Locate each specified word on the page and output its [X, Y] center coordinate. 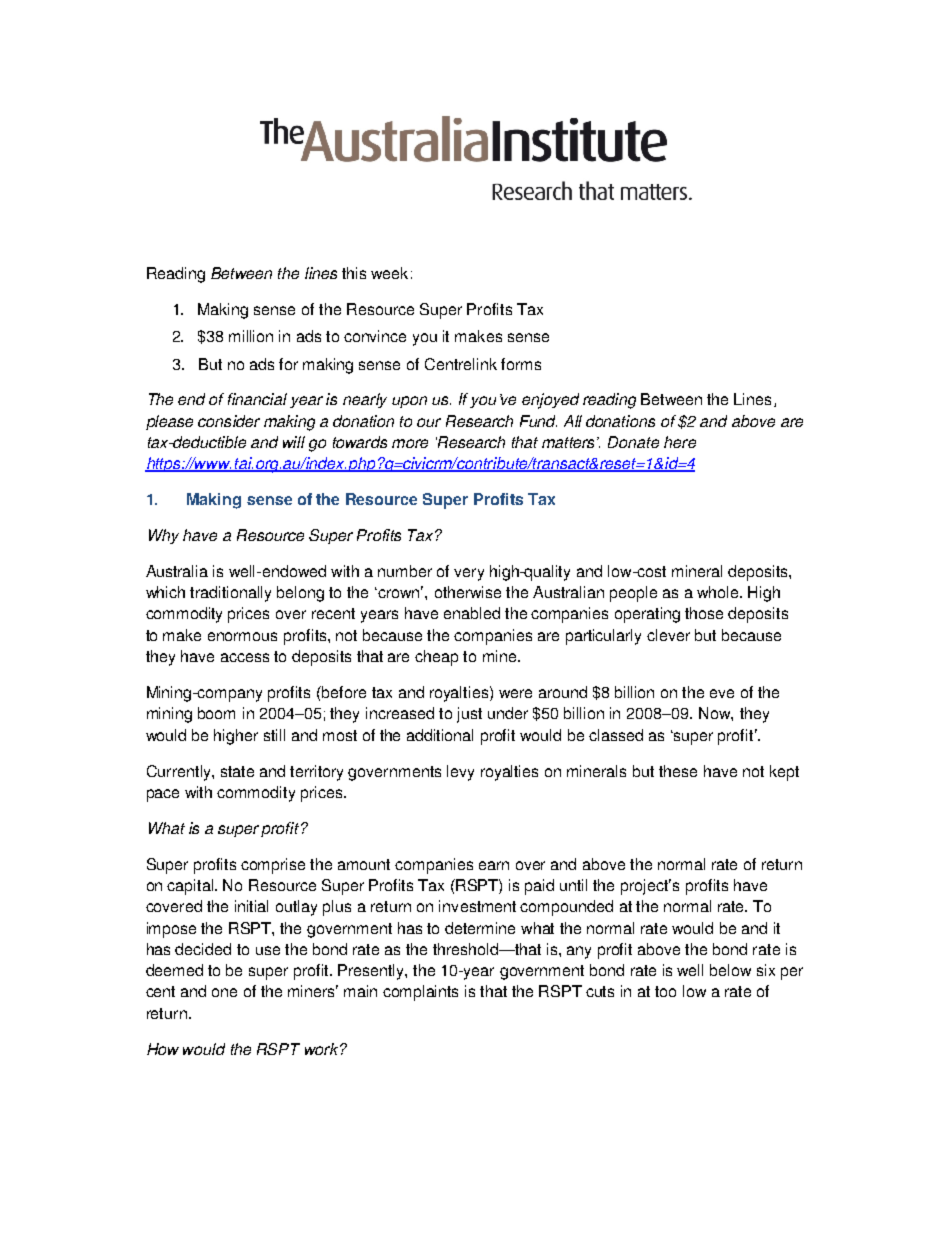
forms [521, 364]
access [245, 657]
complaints [420, 993]
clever [668, 635]
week [389, 273]
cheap [436, 658]
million [251, 336]
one [224, 992]
